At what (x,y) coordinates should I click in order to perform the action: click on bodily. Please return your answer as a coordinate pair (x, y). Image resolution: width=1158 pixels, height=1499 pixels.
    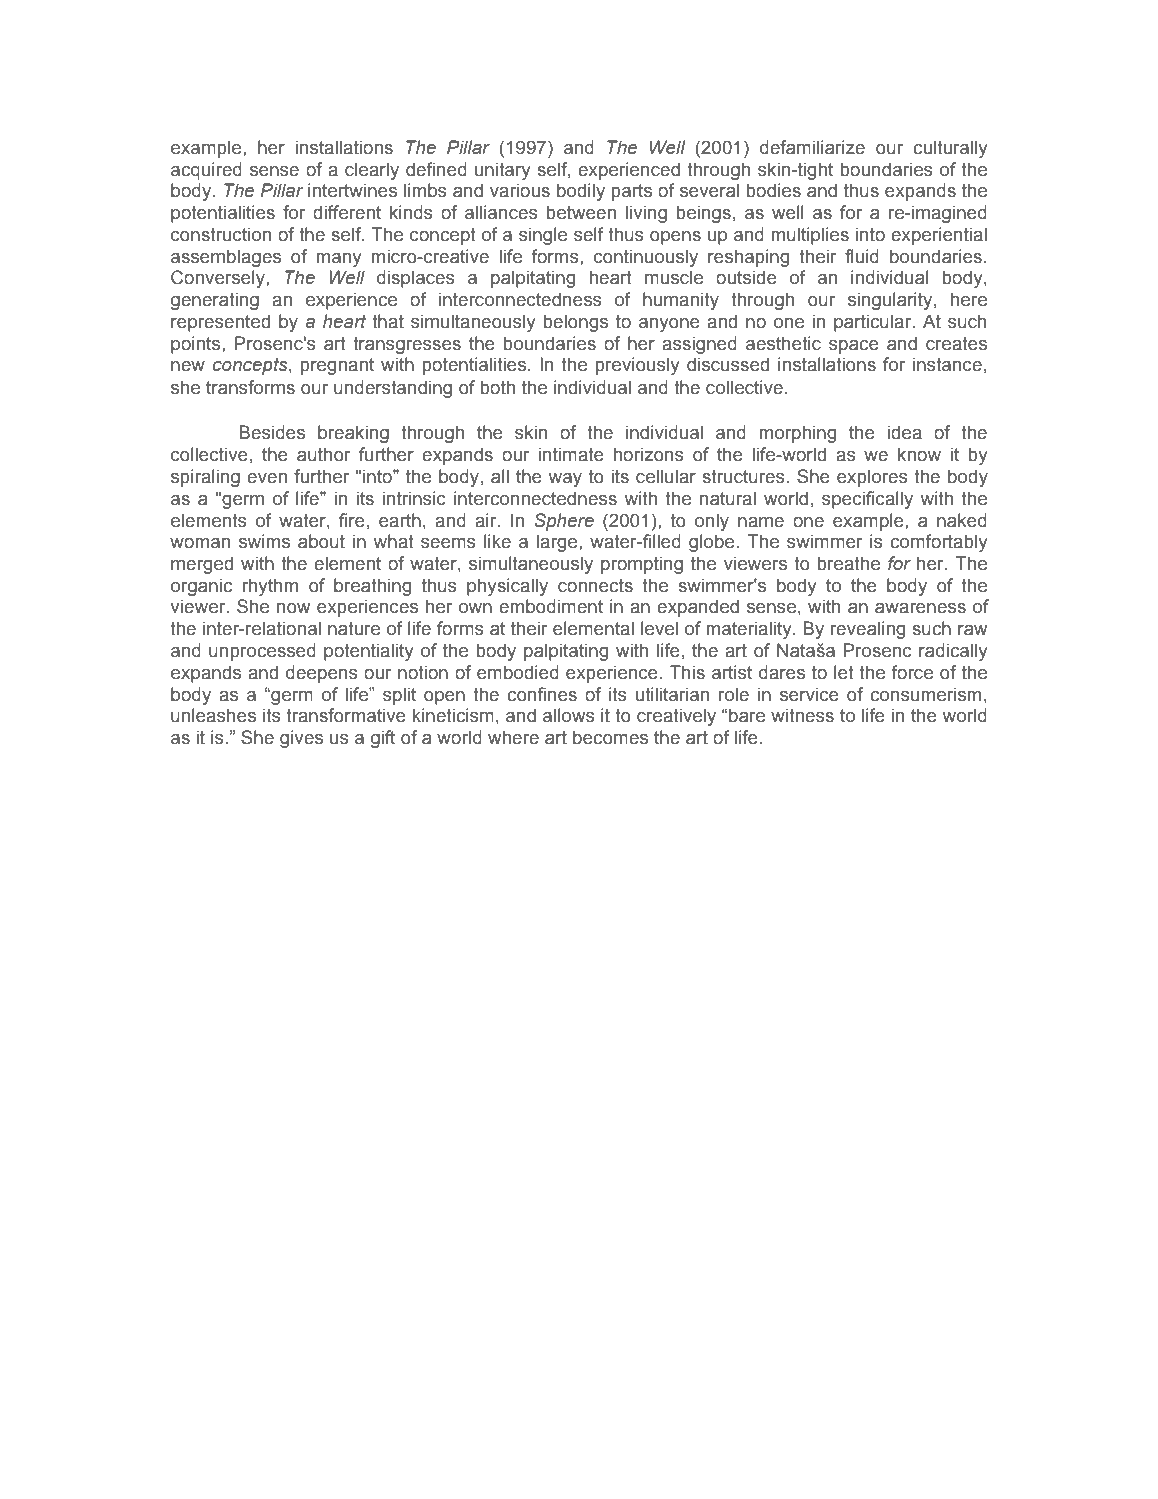
    Looking at the image, I should click on (581, 192).
